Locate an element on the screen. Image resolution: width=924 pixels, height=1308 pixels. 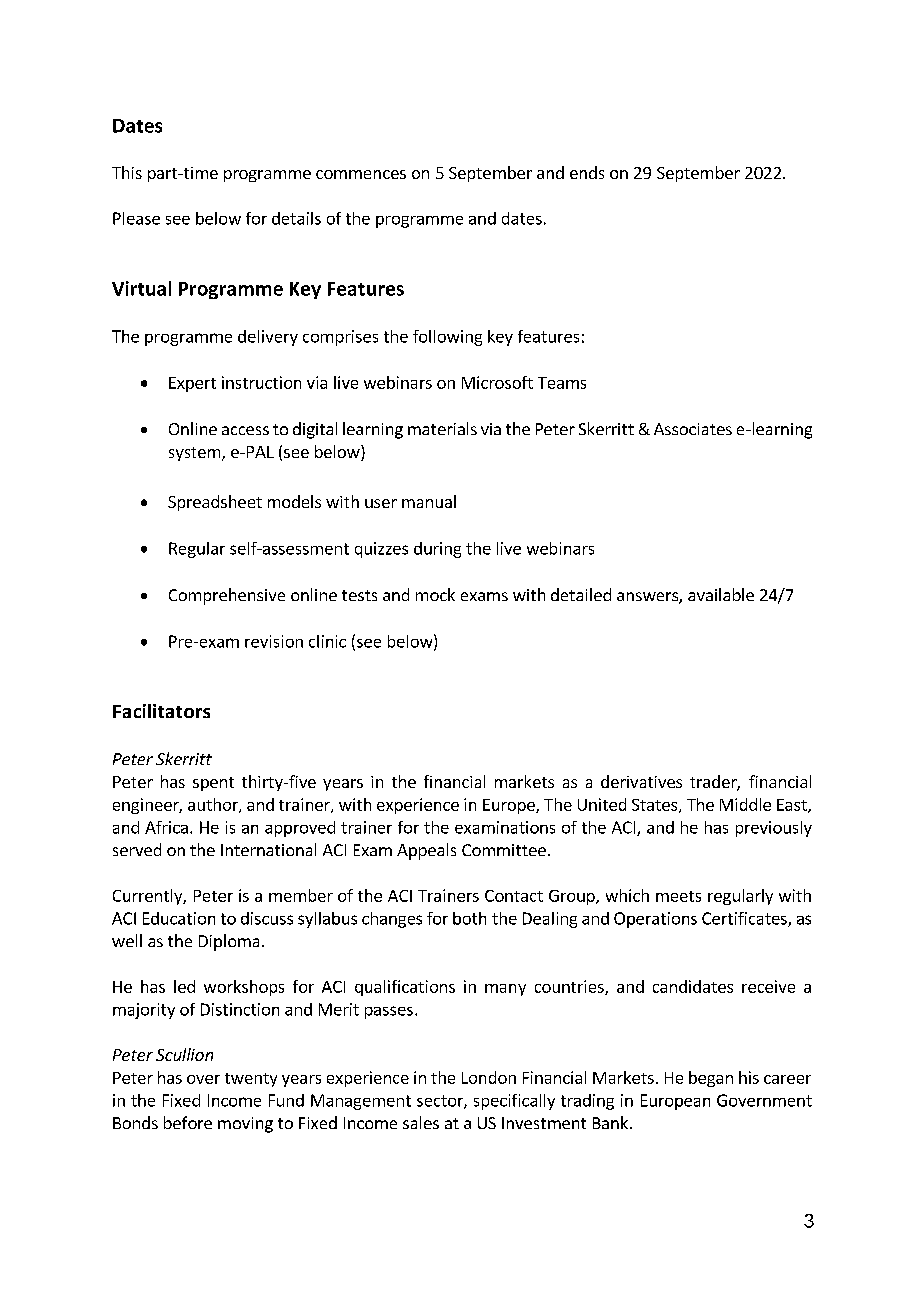
materials is located at coordinates (442, 428).
